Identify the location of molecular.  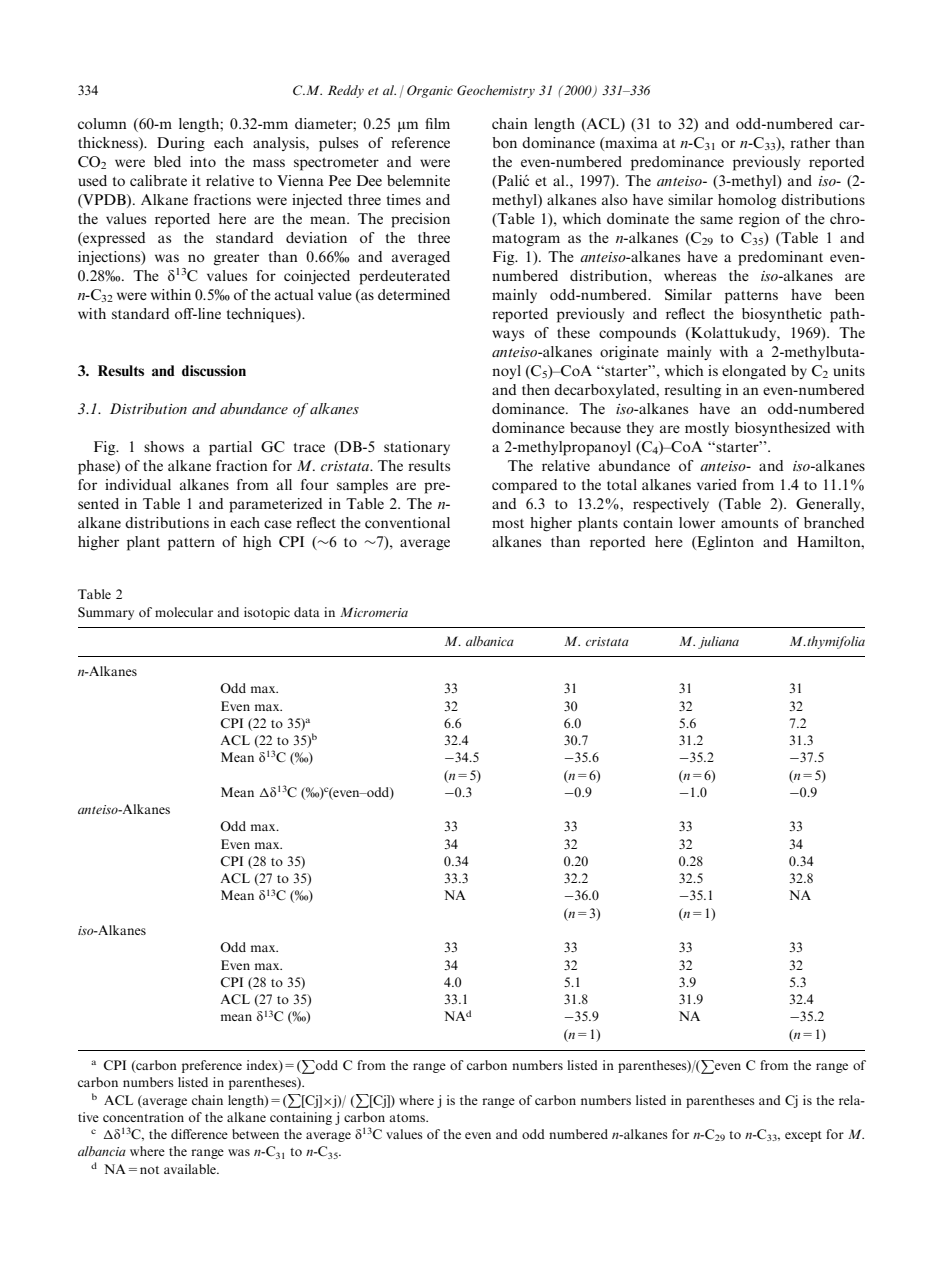
(184, 612).
